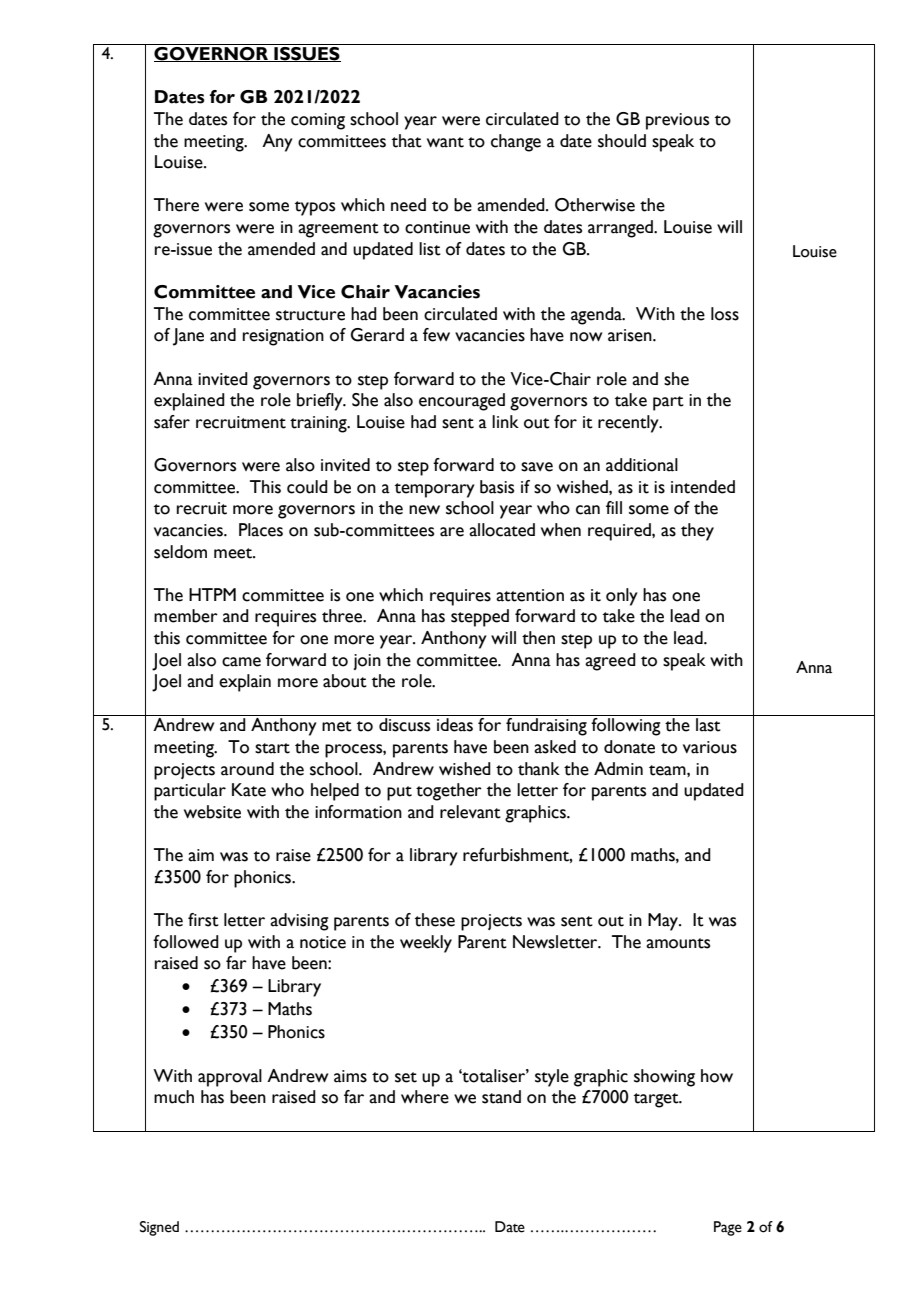 The width and height of the screenshot is (924, 1308). Describe the element at coordinates (664, 922) in the screenshot. I see `May` at that location.
